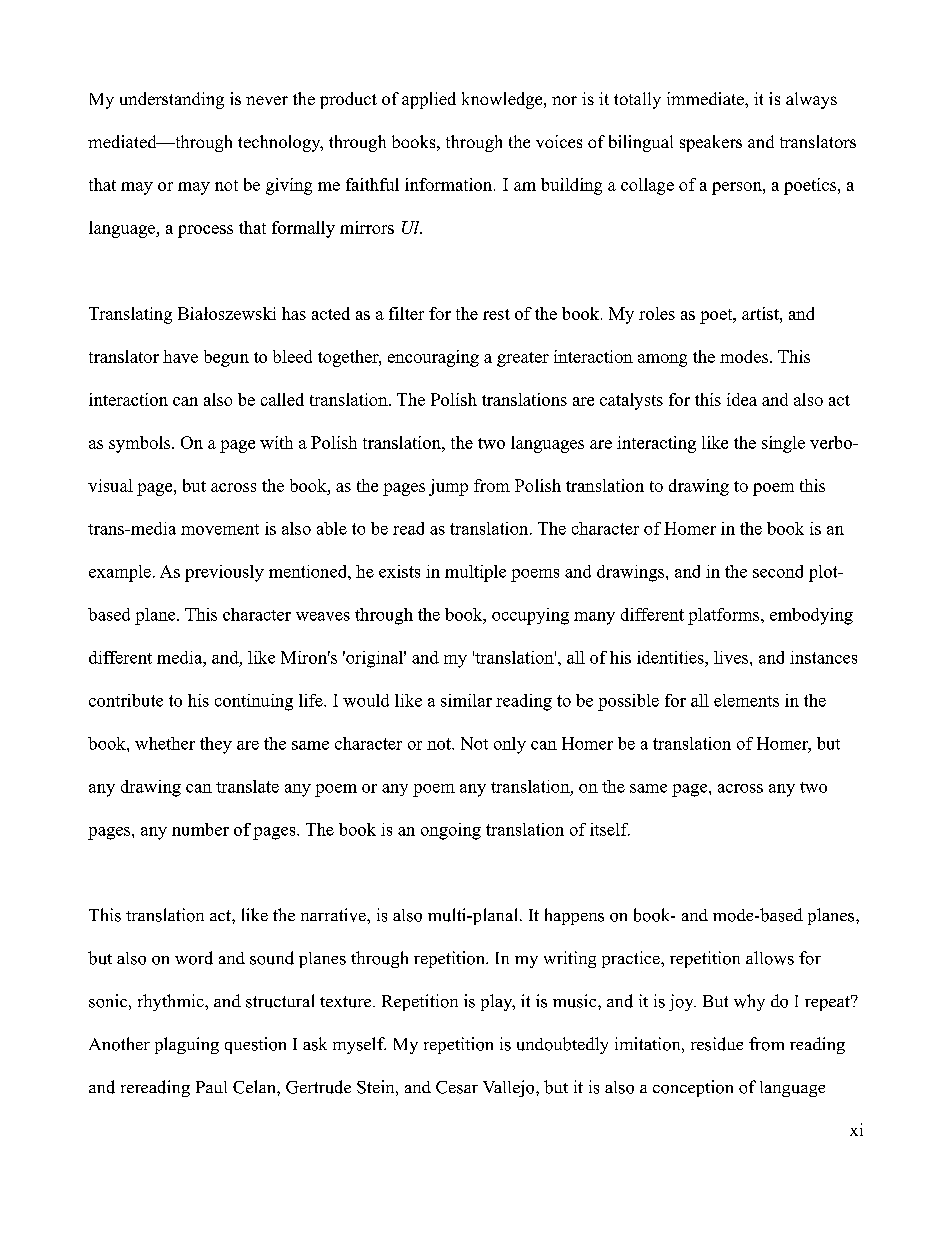 Image resolution: width=952 pixels, height=1233 pixels. I want to click on speakers, so click(711, 143).
